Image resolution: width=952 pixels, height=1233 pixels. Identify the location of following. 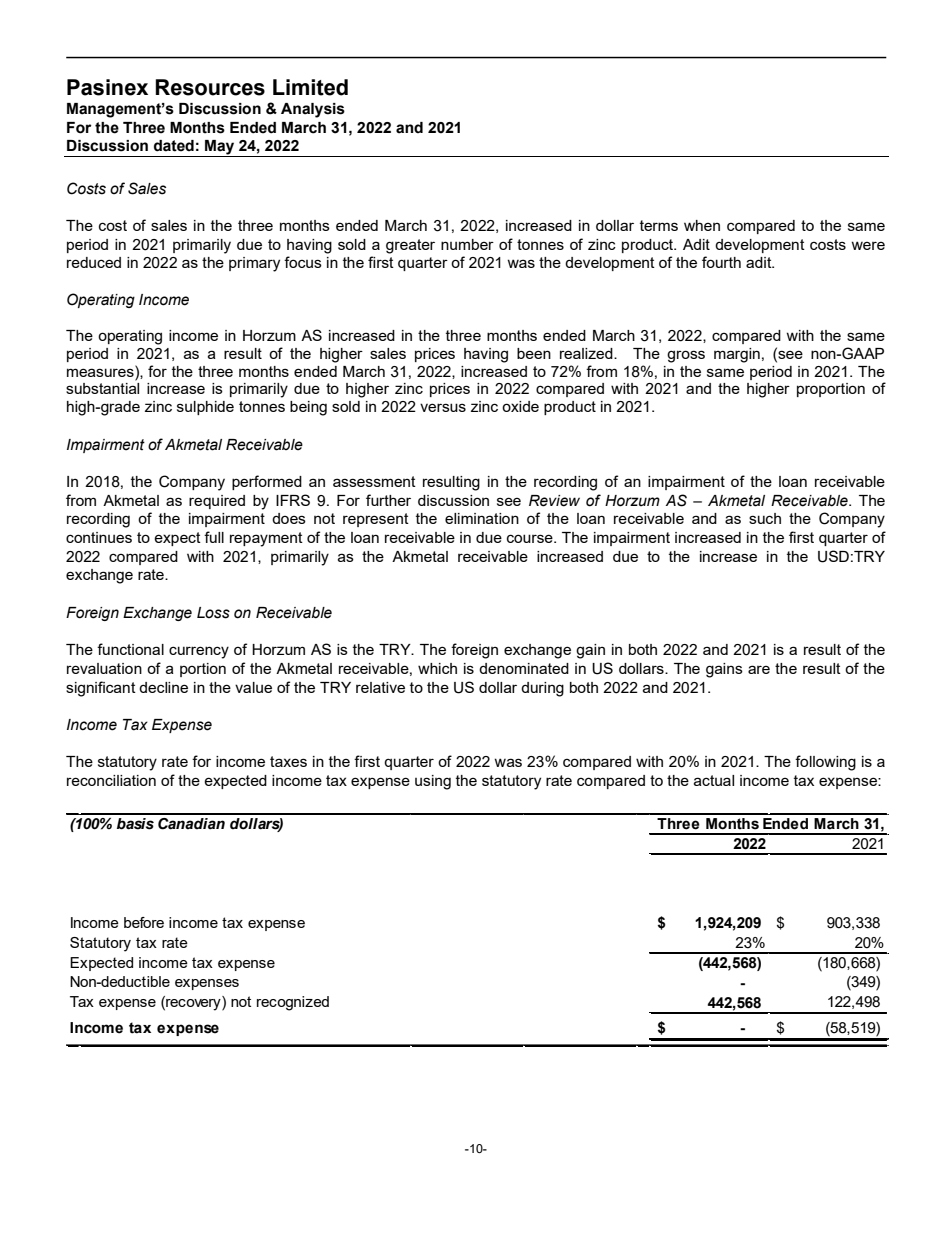
(825, 763).
